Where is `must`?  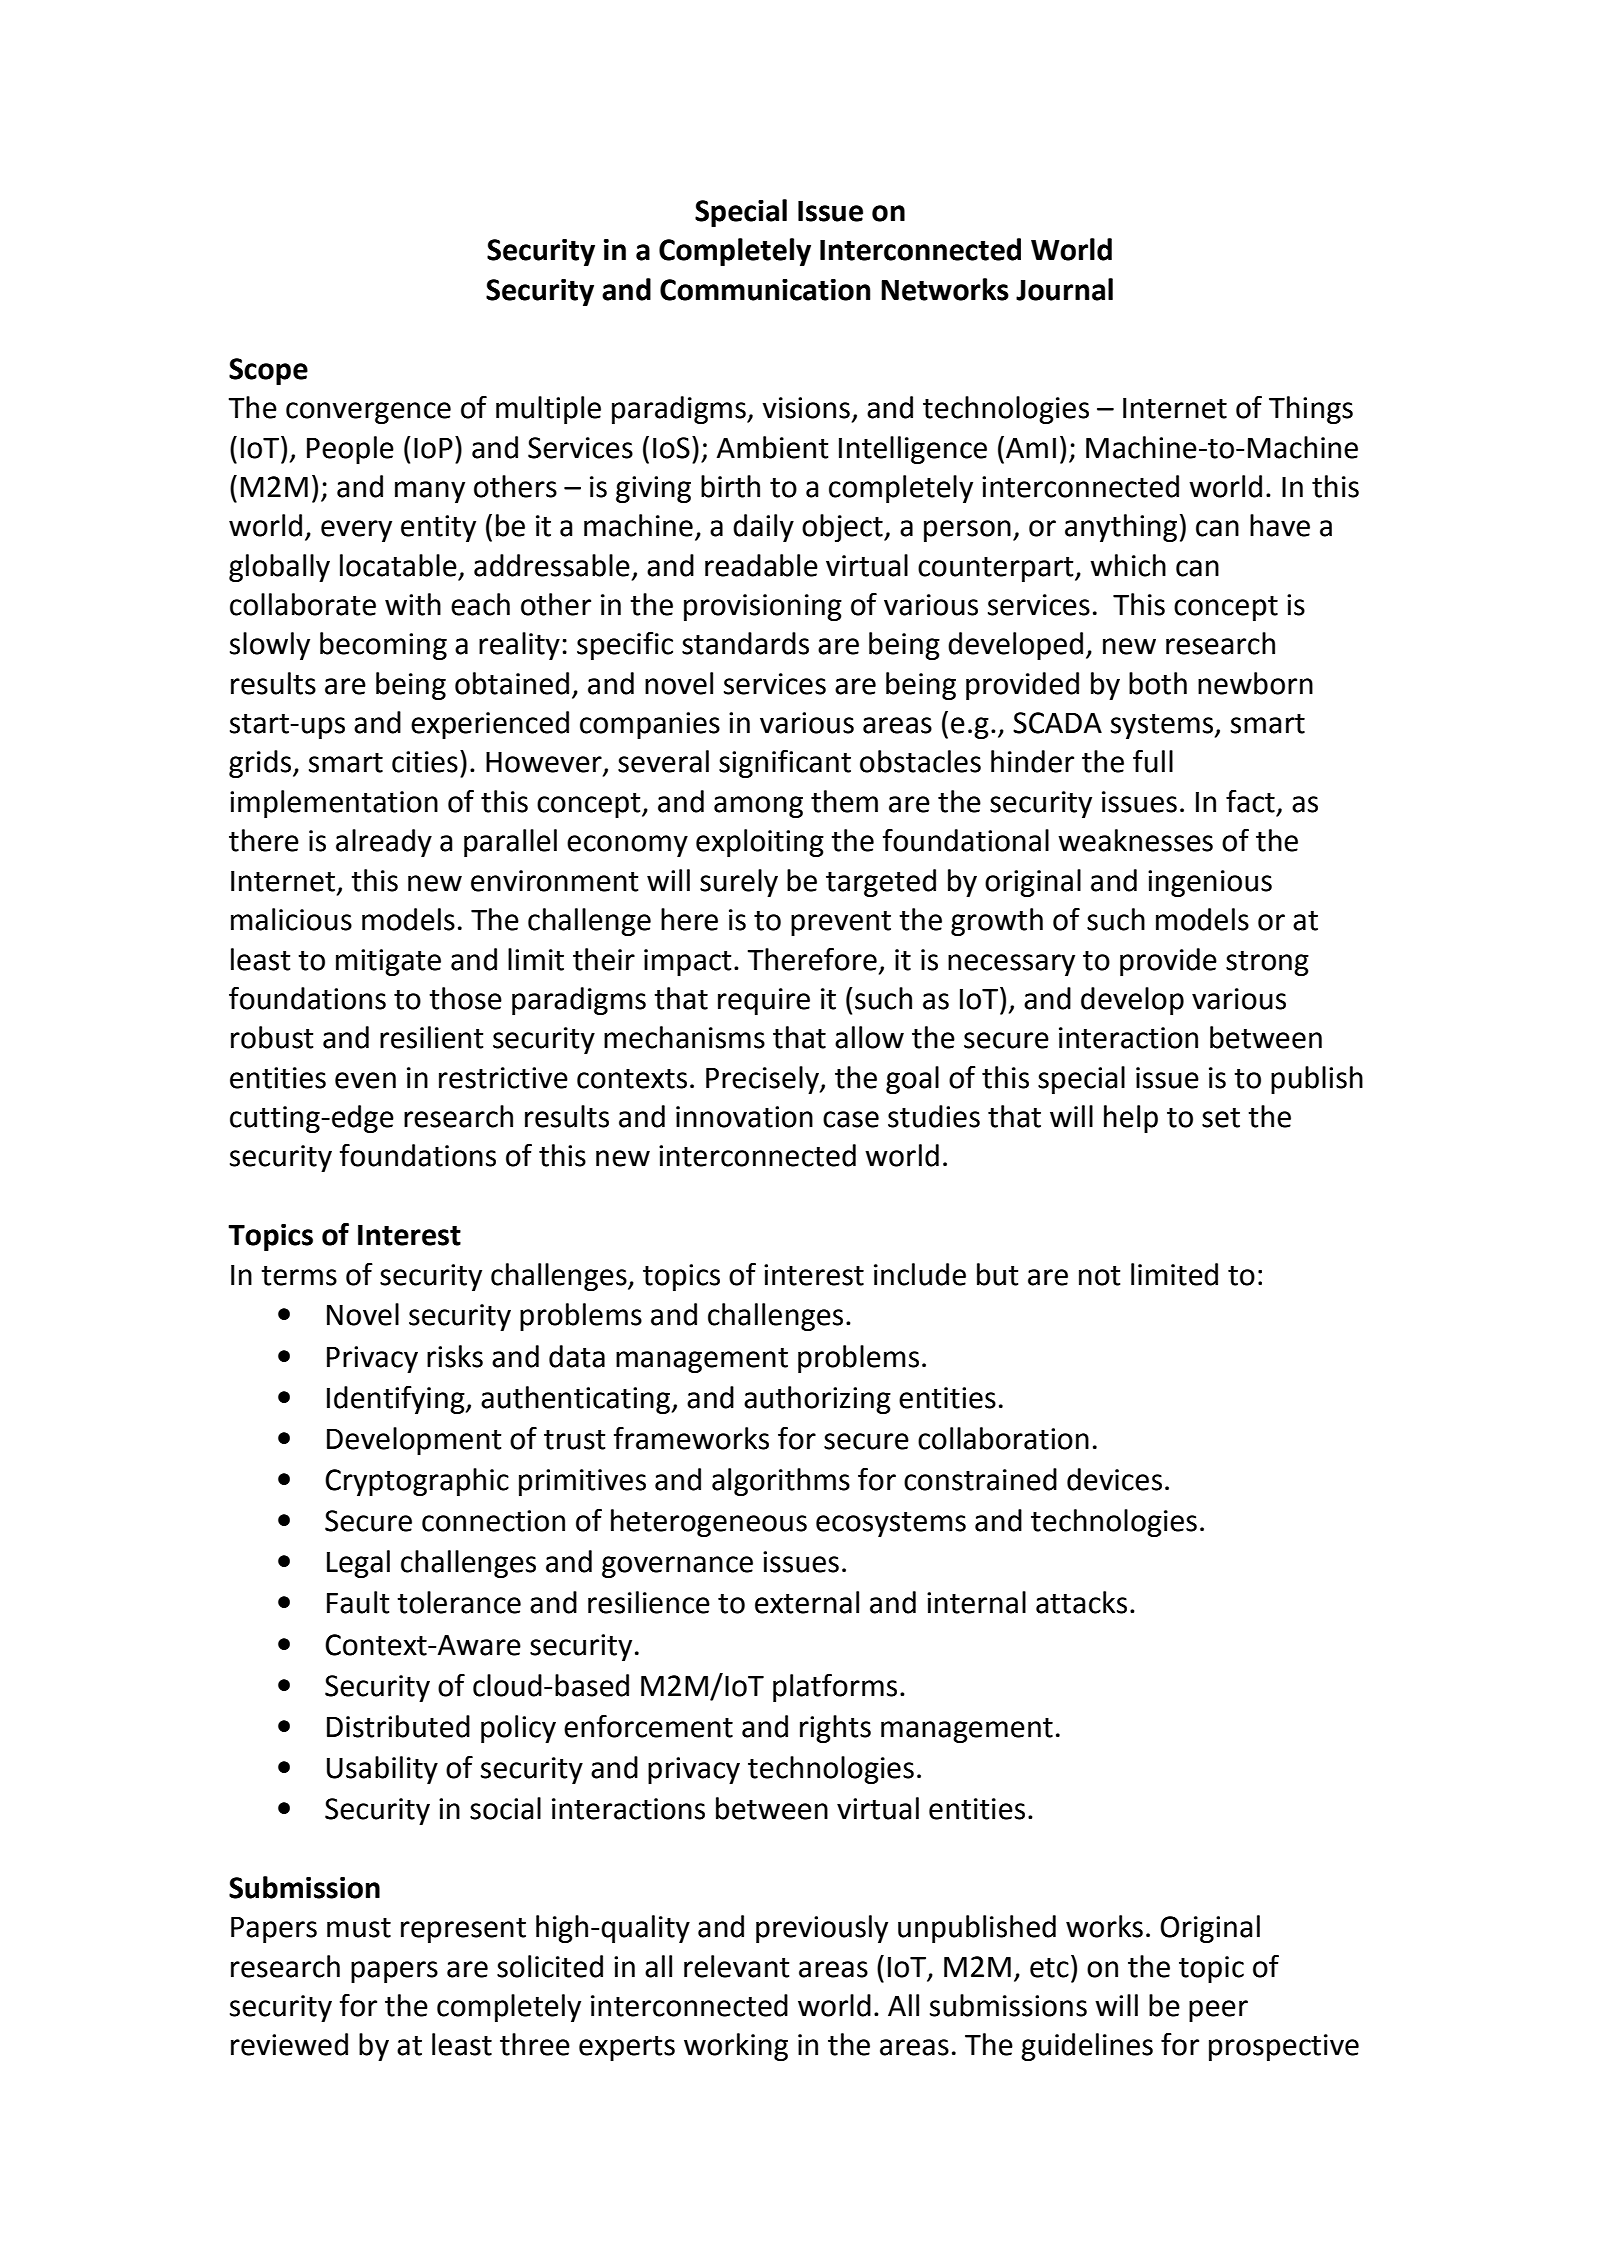
must is located at coordinates (359, 1928).
